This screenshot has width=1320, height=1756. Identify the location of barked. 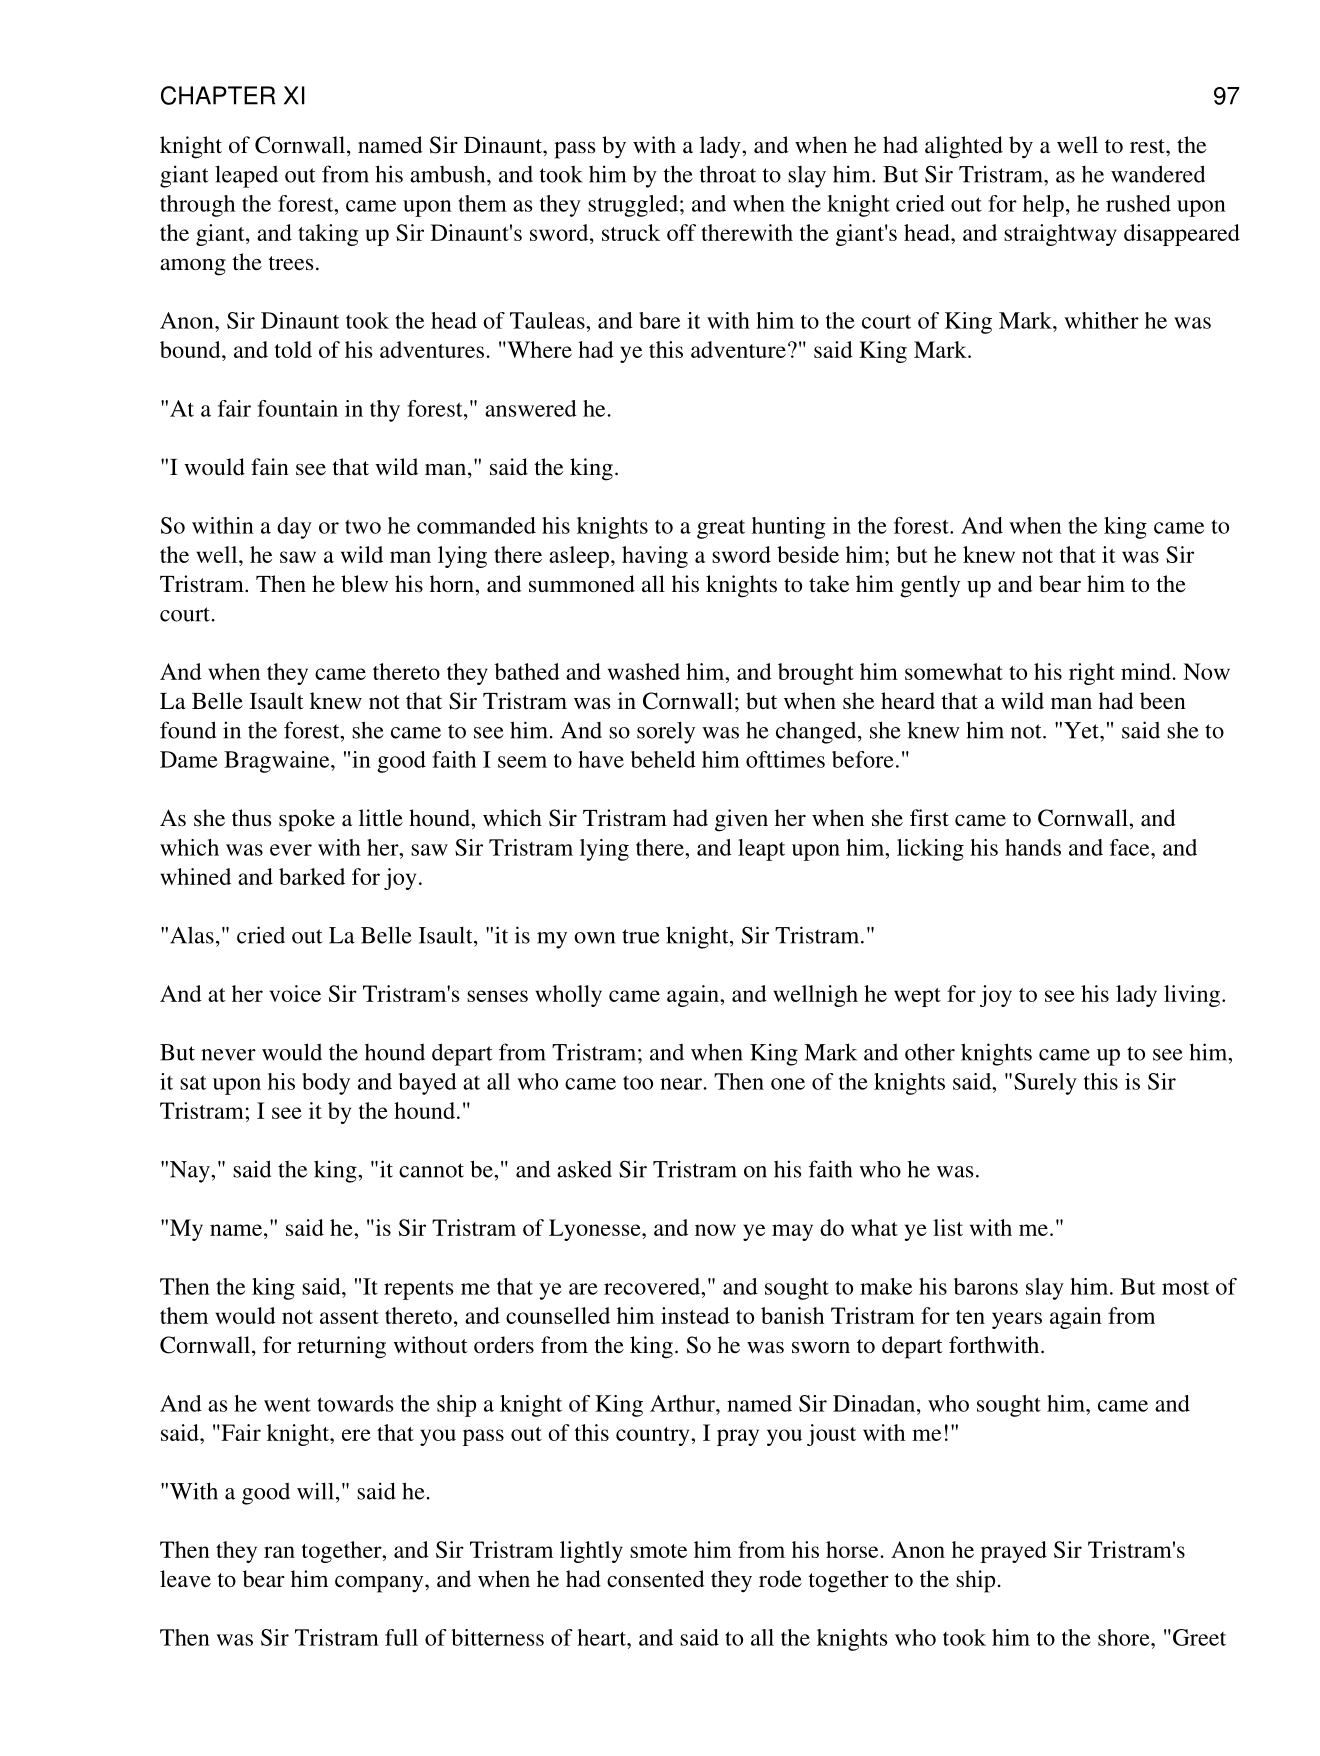
(312, 876).
